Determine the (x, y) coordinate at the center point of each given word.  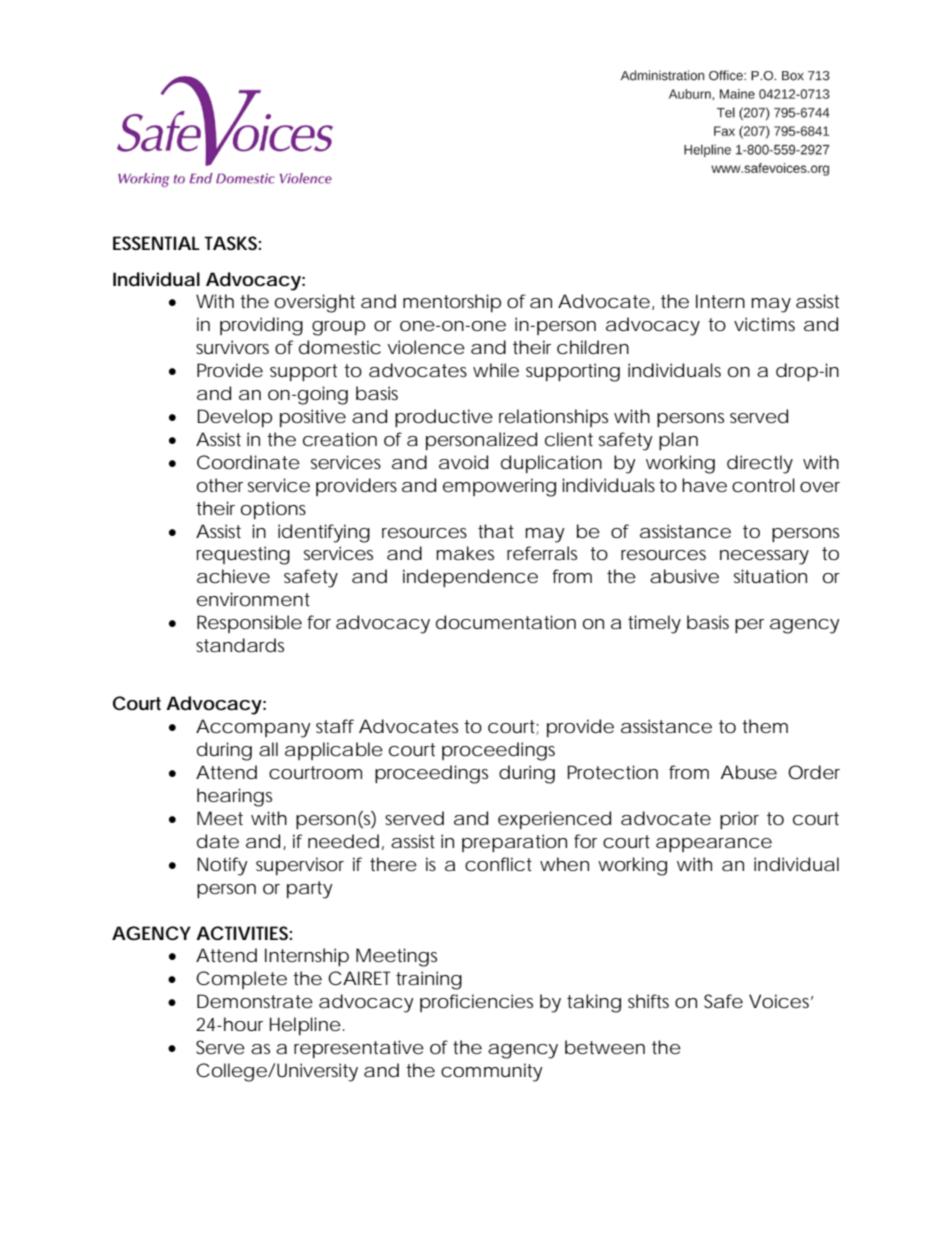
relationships (553, 418)
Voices (779, 1001)
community (492, 1072)
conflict (498, 864)
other (220, 485)
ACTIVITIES (242, 933)
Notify (222, 866)
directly (760, 464)
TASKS (231, 243)
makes (465, 553)
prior (739, 820)
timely (654, 624)
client (569, 439)
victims (764, 324)
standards (240, 645)
